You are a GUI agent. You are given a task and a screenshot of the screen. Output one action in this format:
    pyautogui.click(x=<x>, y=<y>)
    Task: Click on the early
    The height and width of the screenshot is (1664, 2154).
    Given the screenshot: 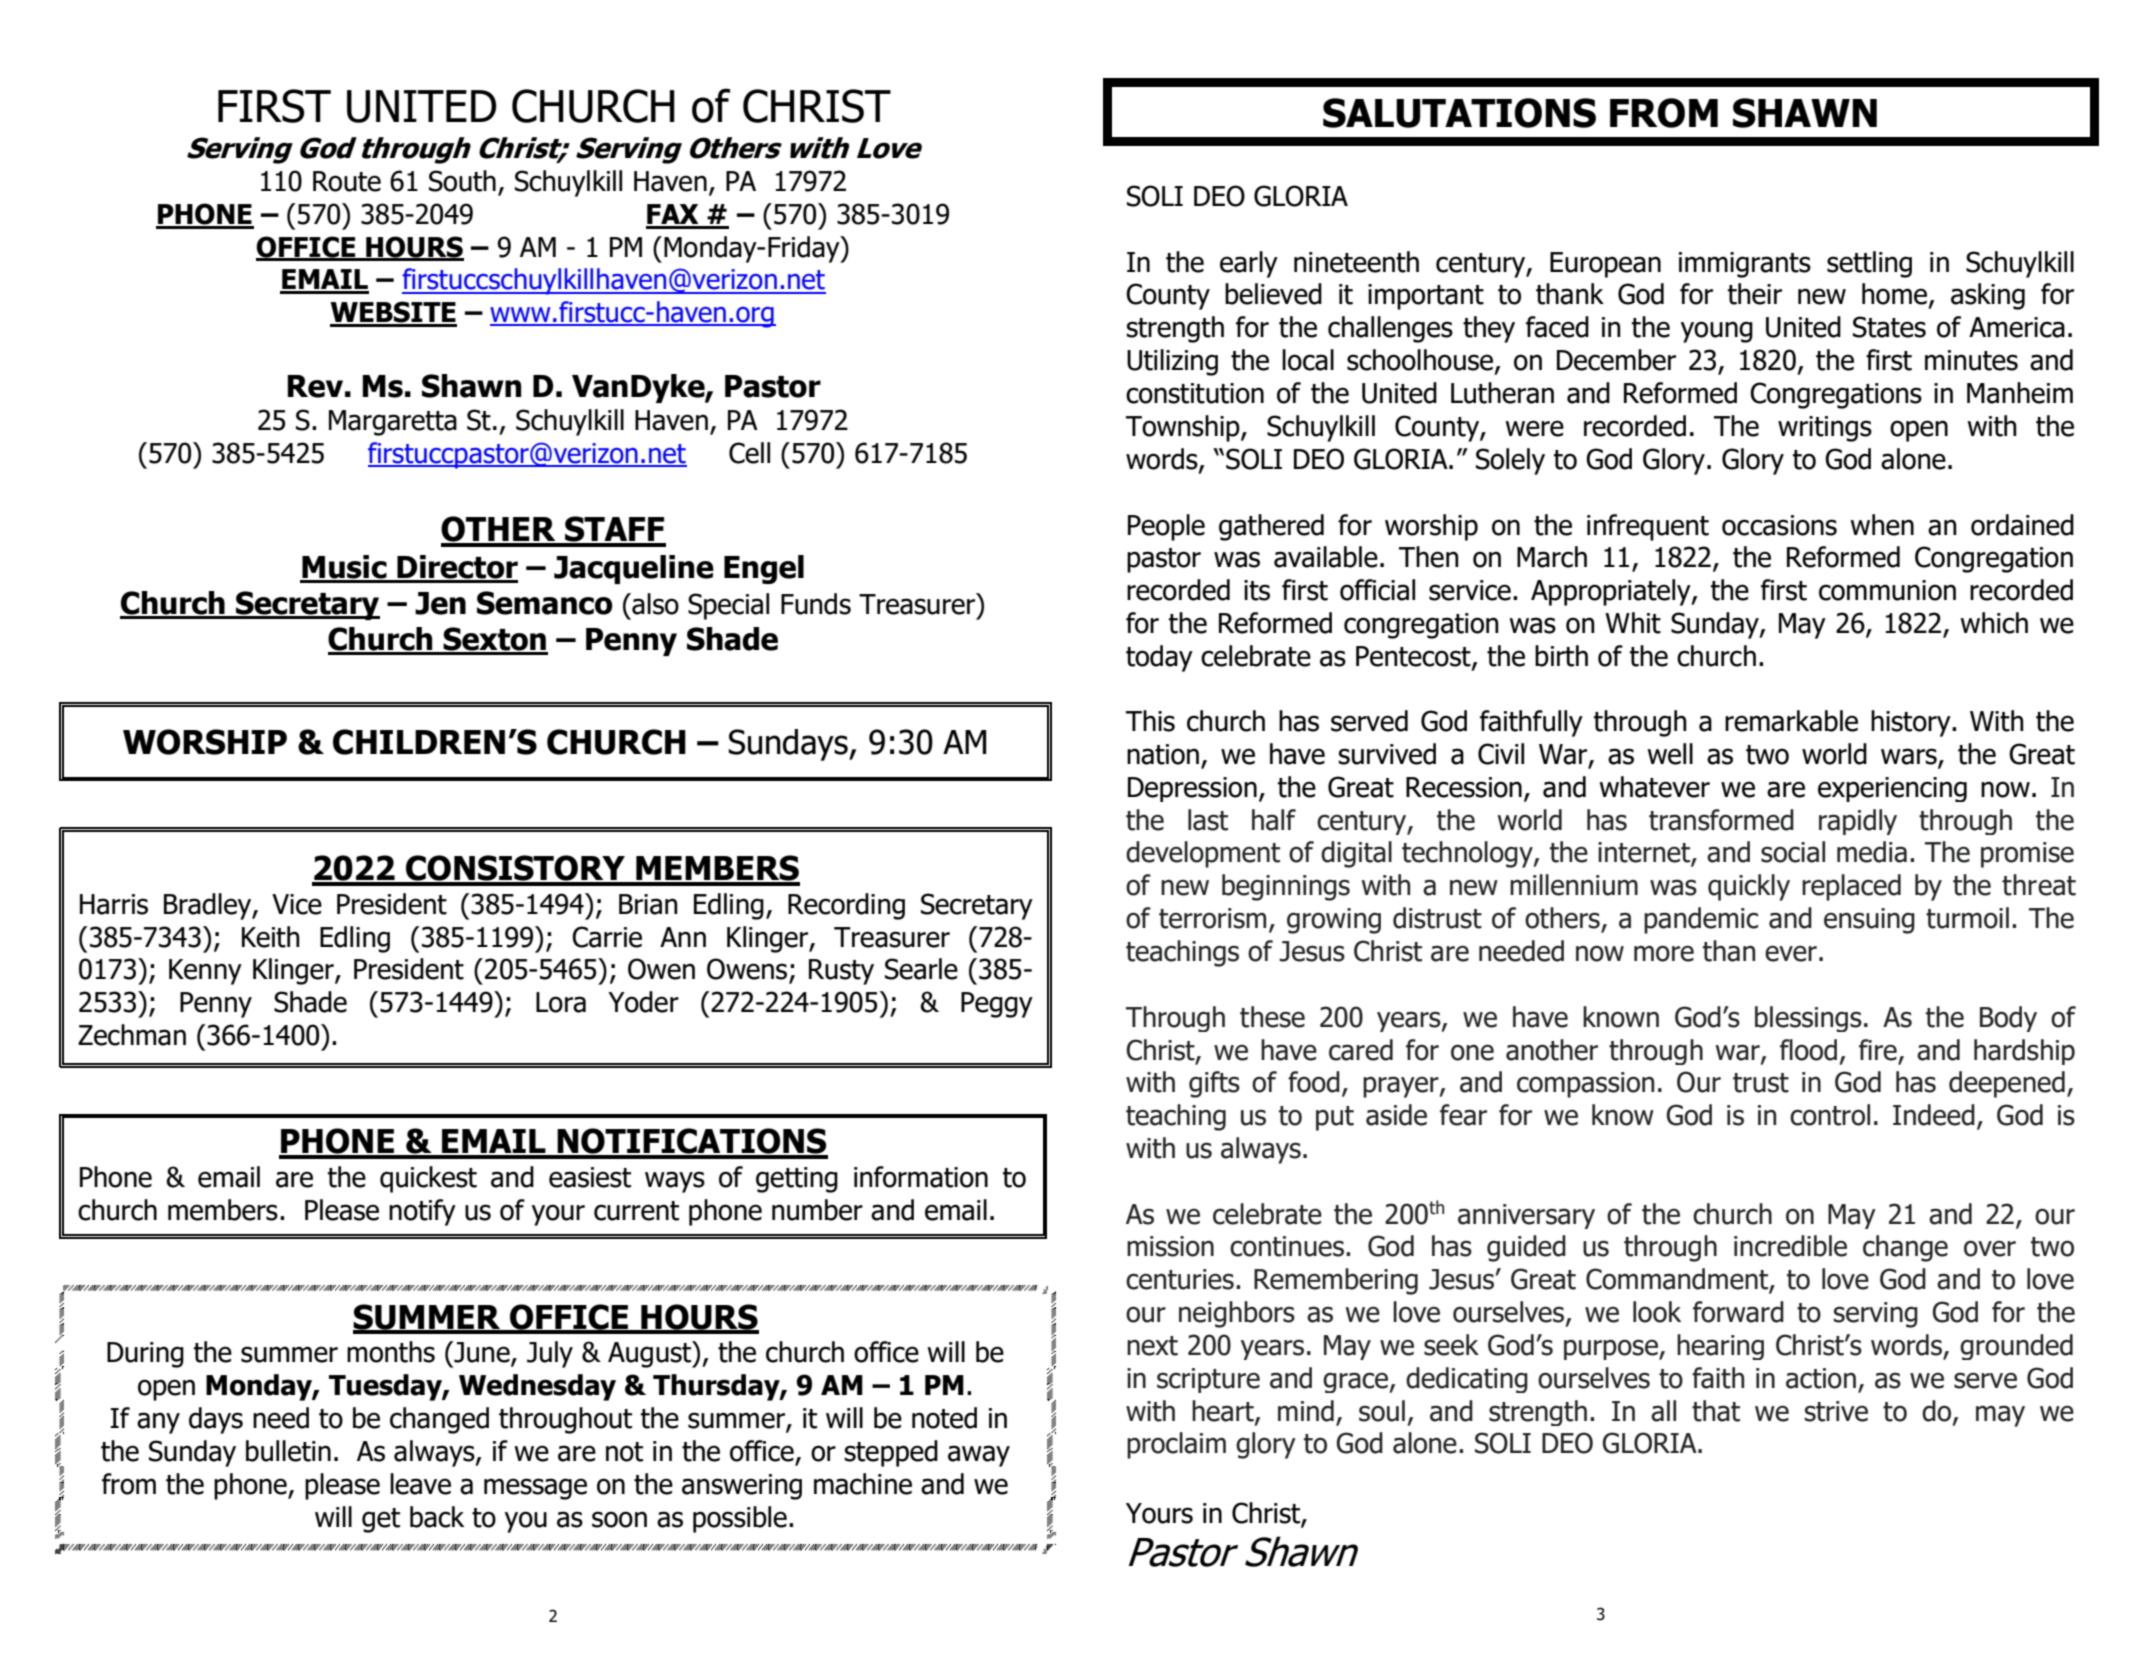 What is the action you would take?
    pyautogui.click(x=1249, y=264)
